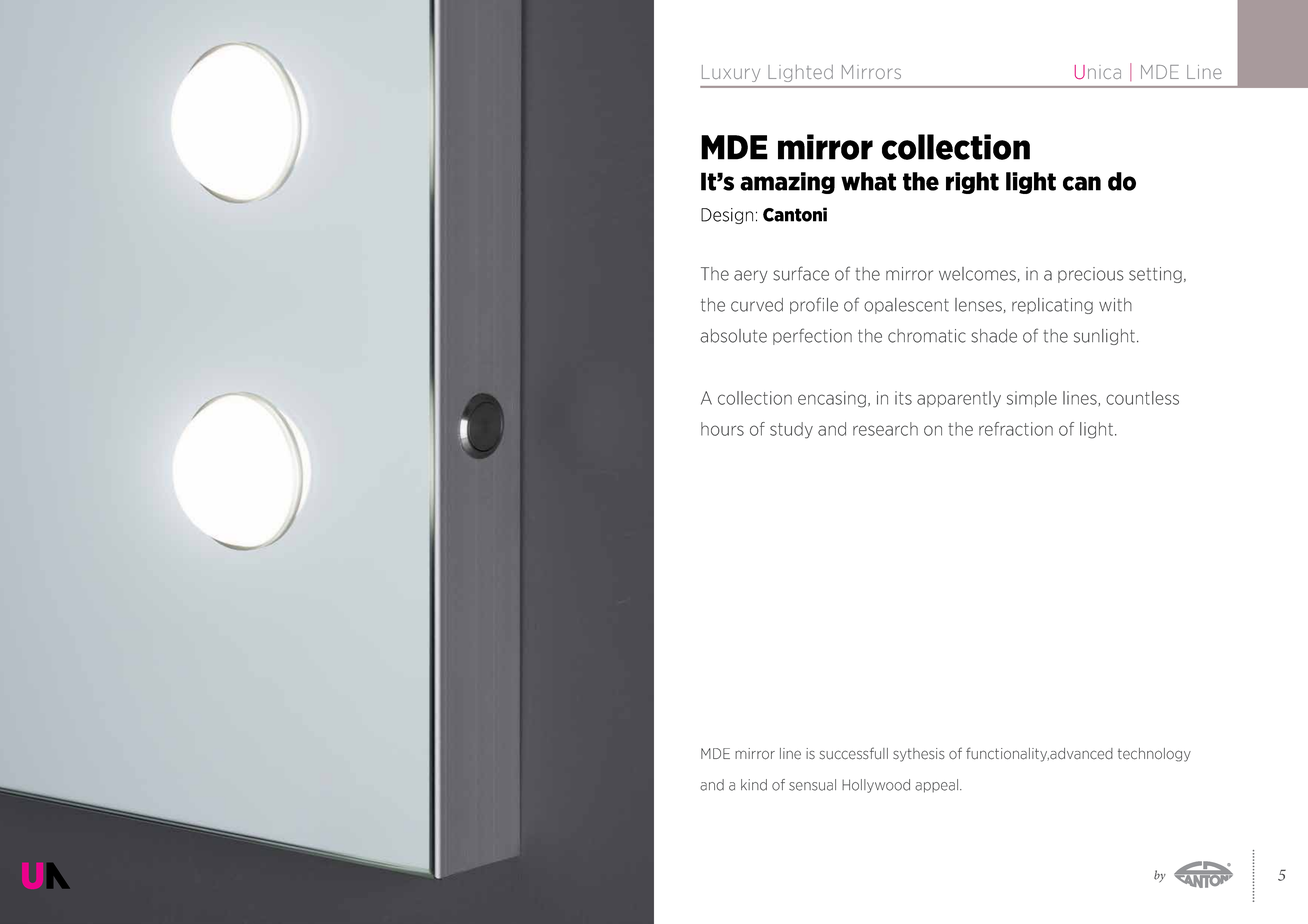  Describe the element at coordinates (791, 430) in the document. I see `study` at that location.
